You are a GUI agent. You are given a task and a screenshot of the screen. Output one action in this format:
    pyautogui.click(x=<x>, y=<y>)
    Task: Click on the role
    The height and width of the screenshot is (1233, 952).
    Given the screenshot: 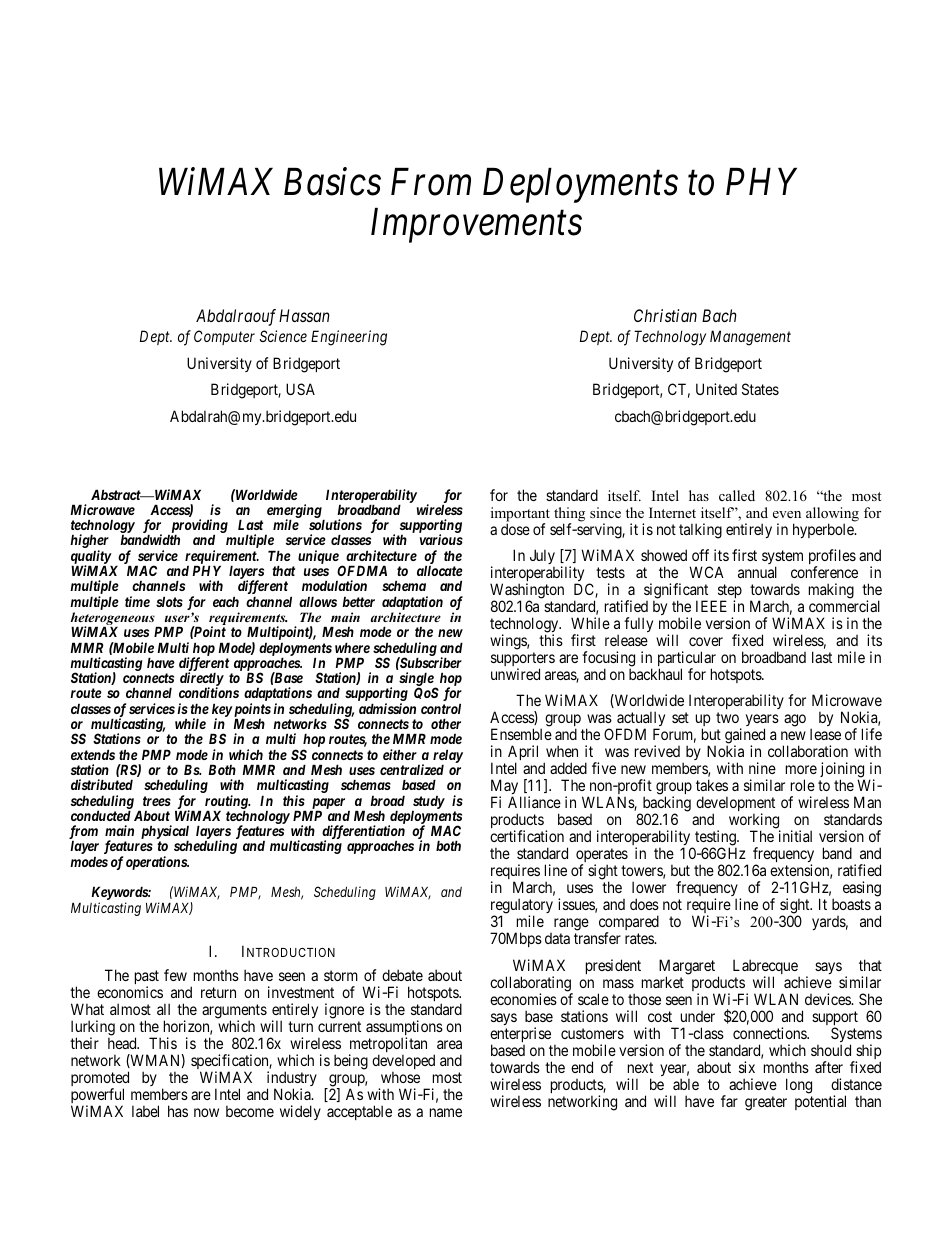 What is the action you would take?
    pyautogui.click(x=803, y=785)
